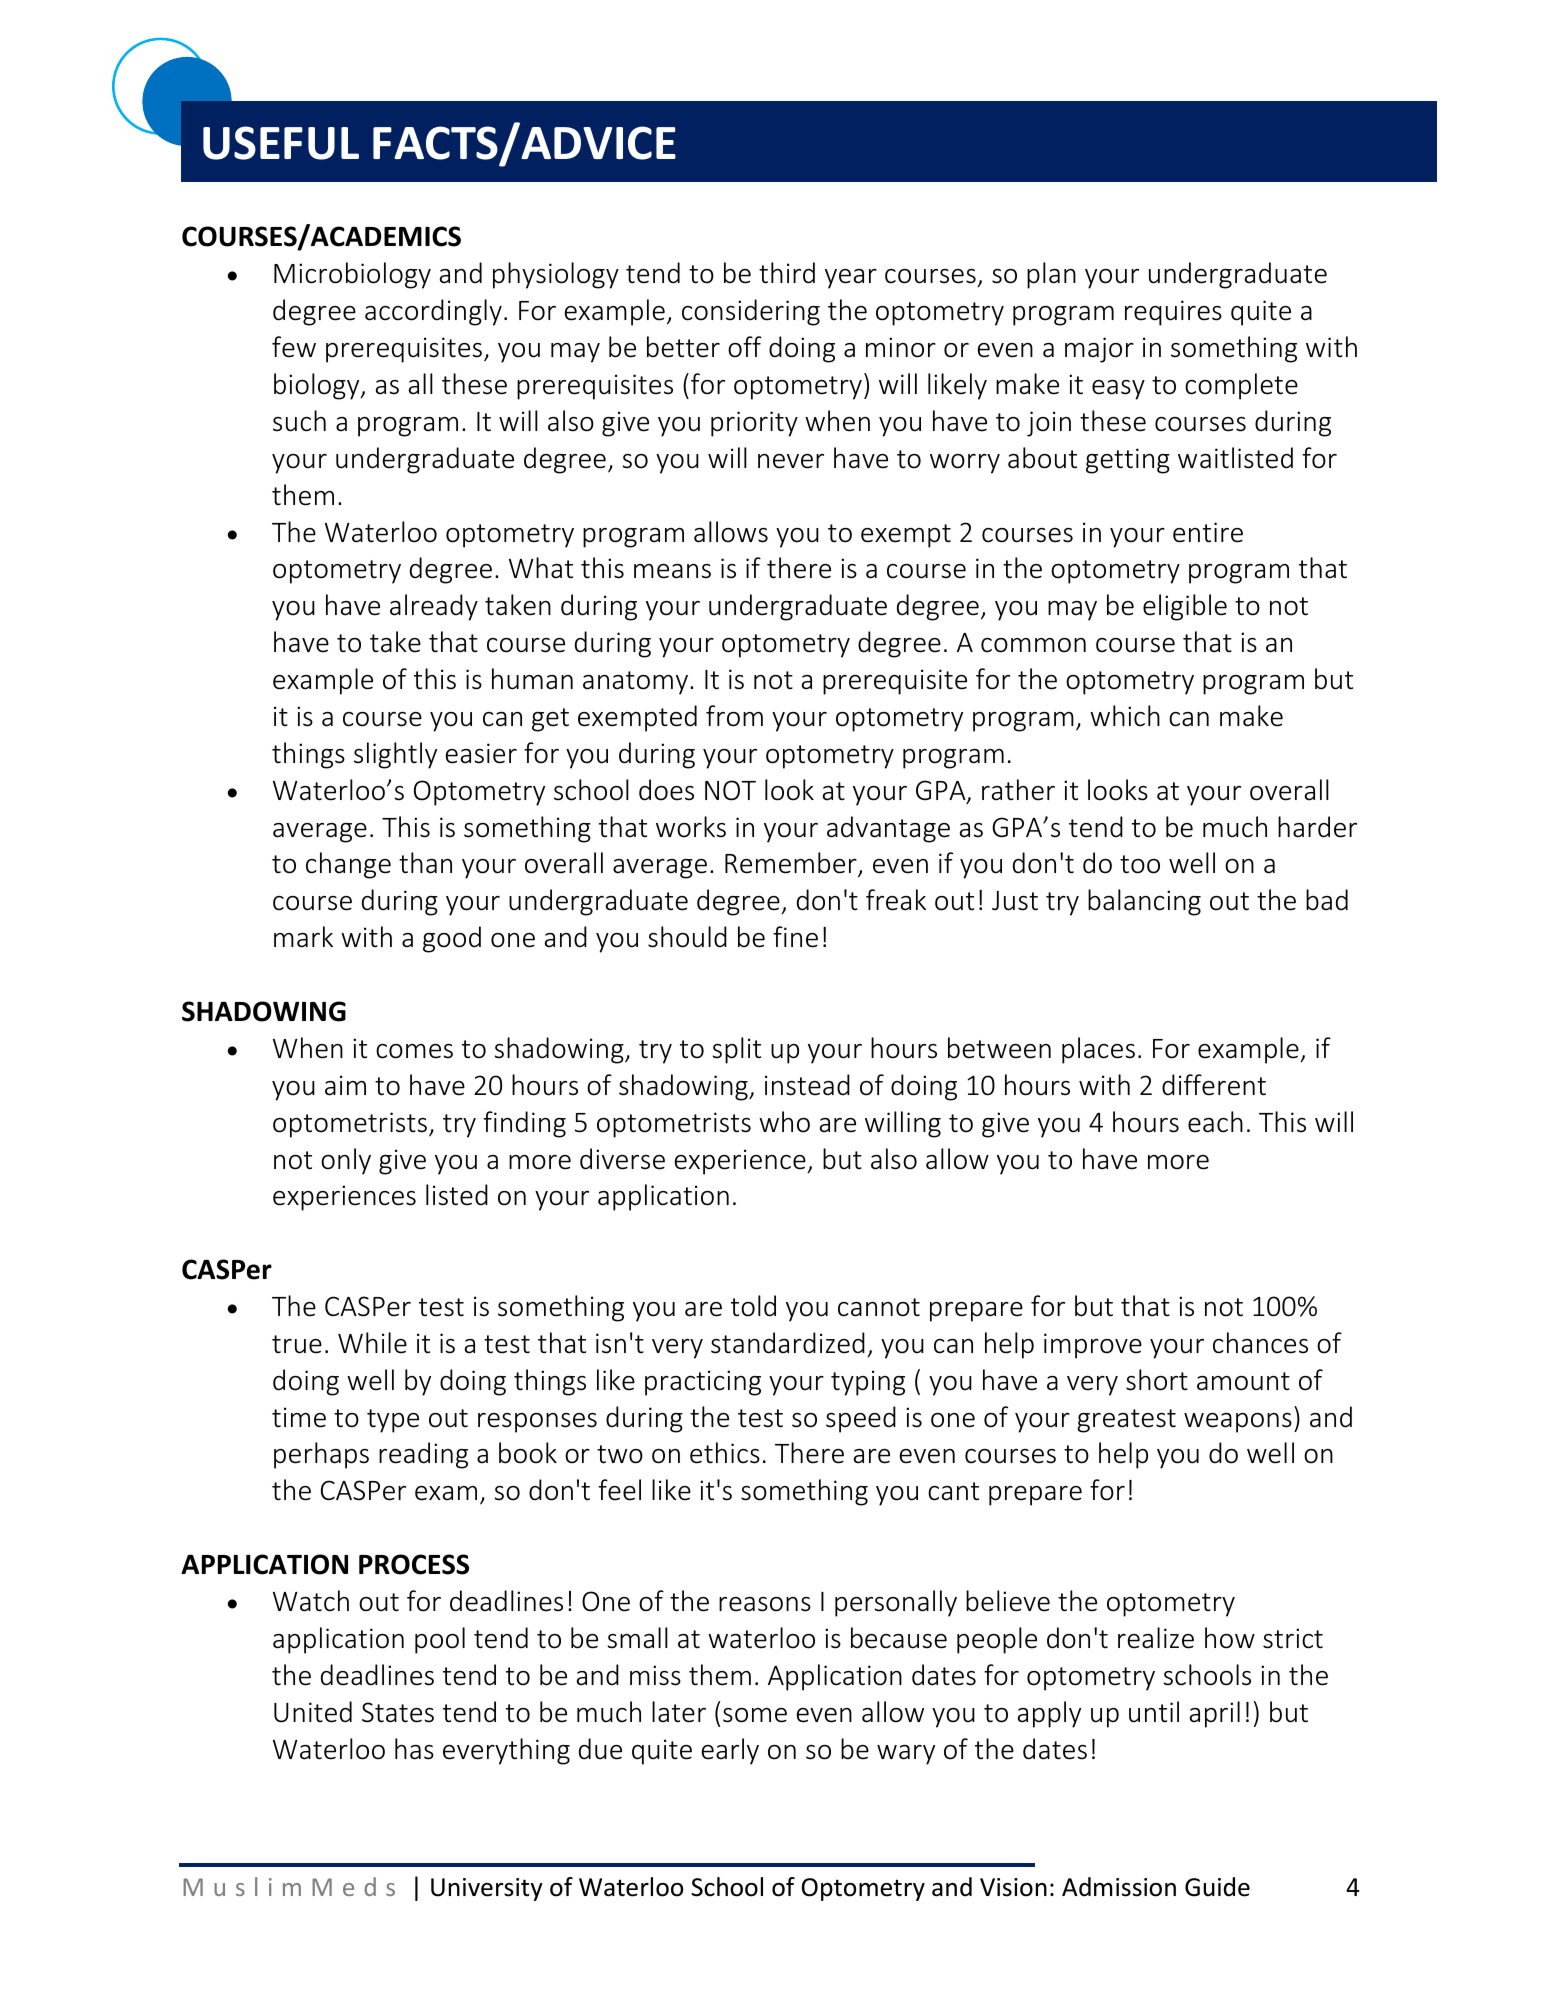  Describe the element at coordinates (1173, 313) in the screenshot. I see `requires` at that location.
